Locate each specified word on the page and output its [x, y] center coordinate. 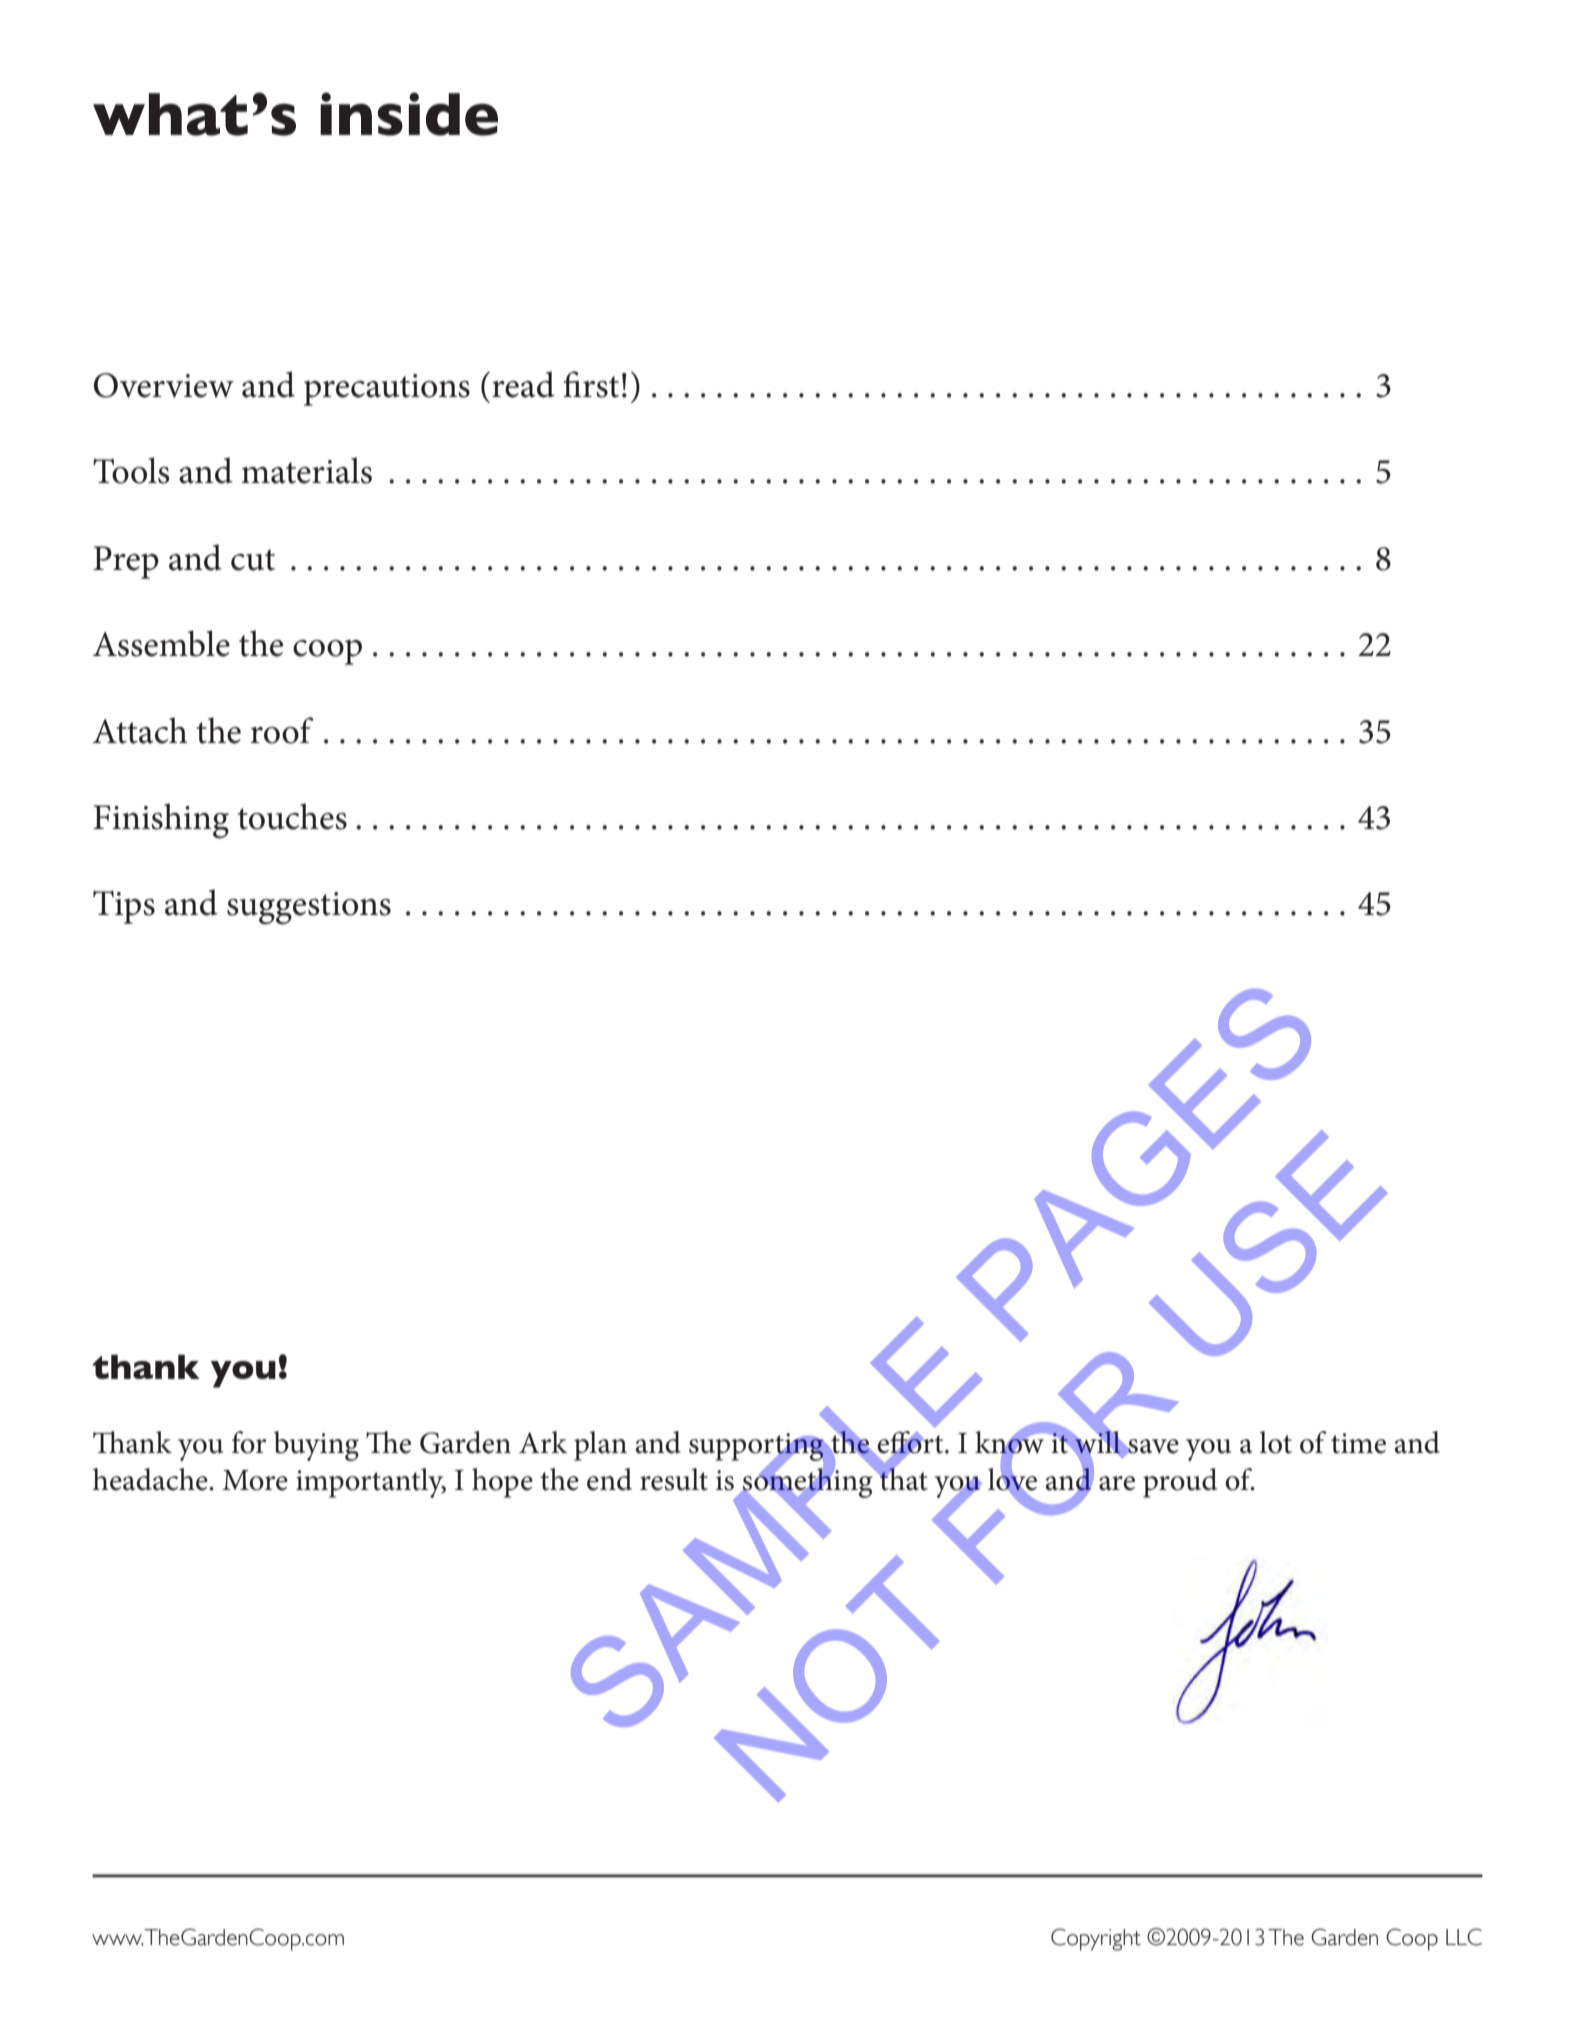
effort [910, 1443]
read [523, 384]
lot [1275, 1442]
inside [409, 114]
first [591, 384]
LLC [1464, 1937]
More [255, 1480]
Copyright [1096, 1939]
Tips [124, 907]
